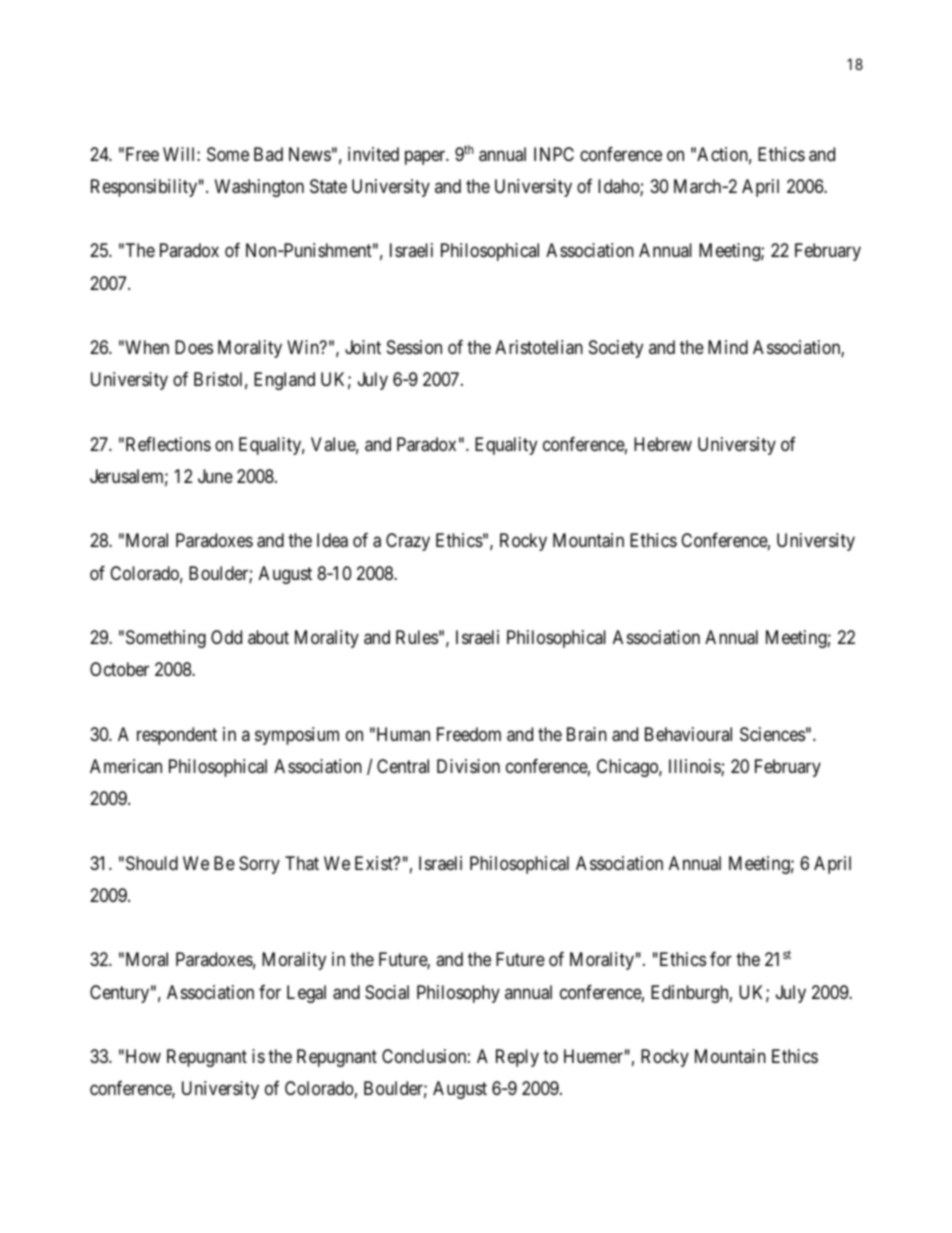 The height and width of the screenshot is (1233, 952). What do you see at coordinates (616, 349) in the screenshot?
I see `Society` at bounding box center [616, 349].
